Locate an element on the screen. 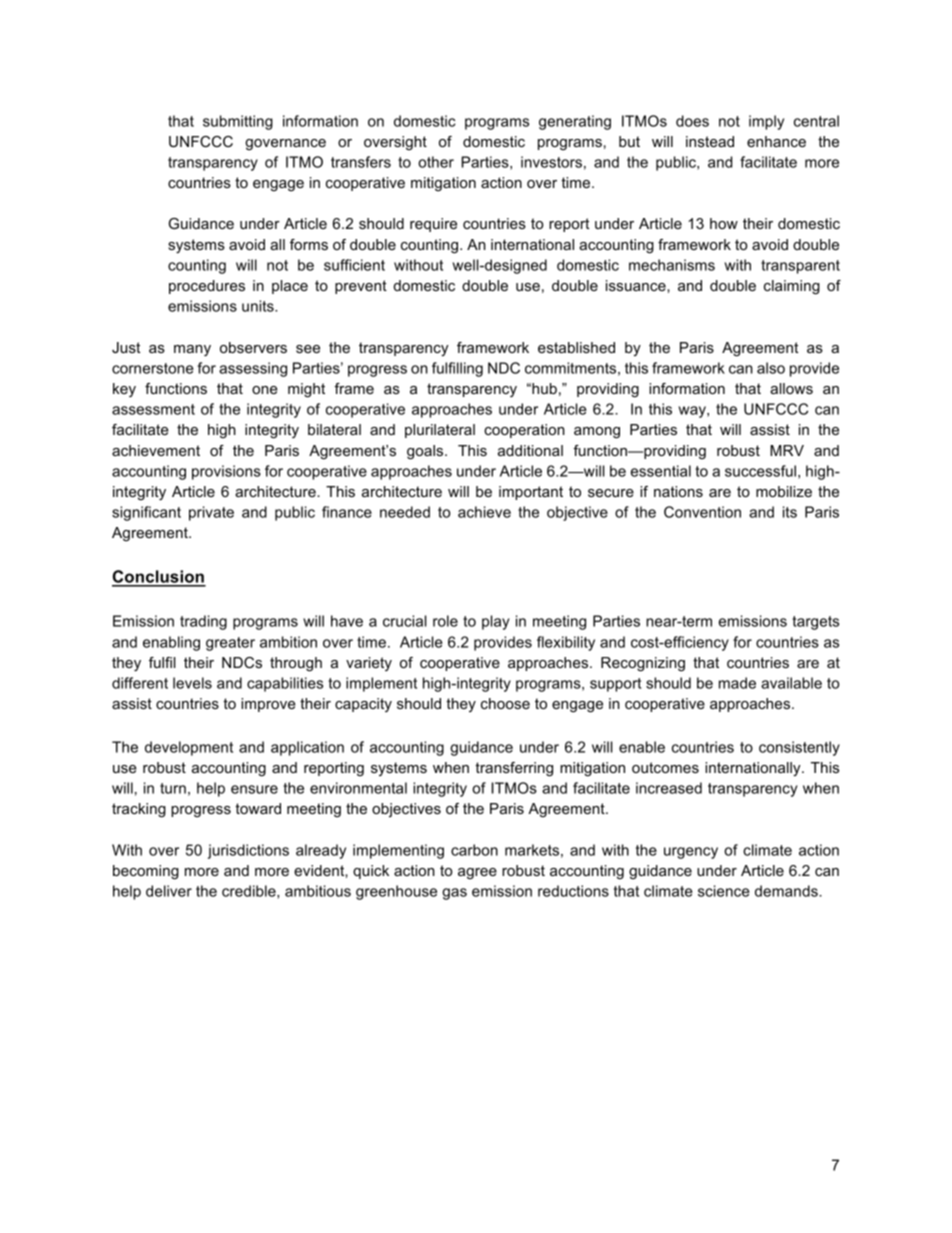  instead is located at coordinates (710, 141).
